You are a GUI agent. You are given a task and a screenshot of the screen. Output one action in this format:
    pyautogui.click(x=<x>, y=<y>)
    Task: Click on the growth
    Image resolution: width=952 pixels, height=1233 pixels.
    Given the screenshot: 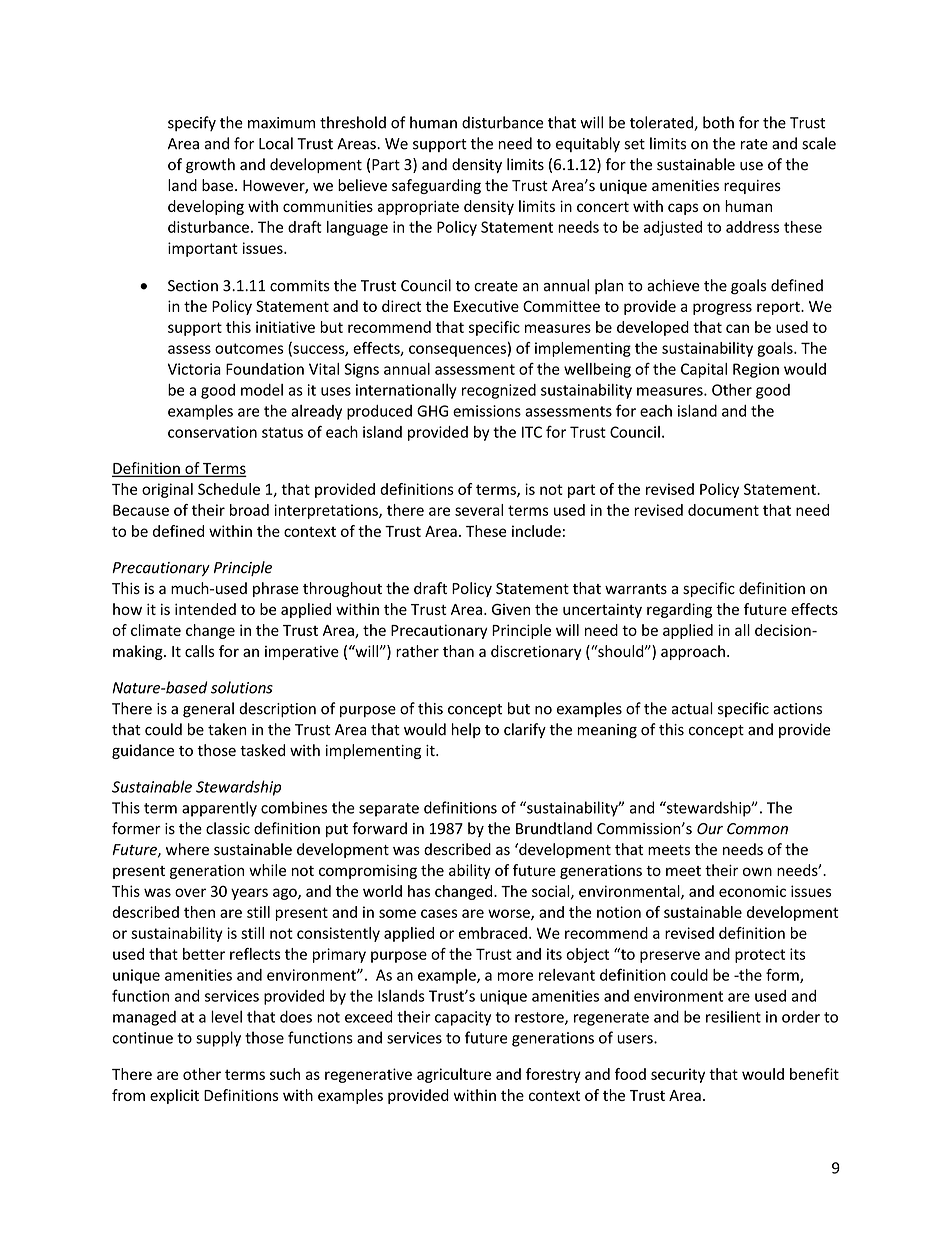 What is the action you would take?
    pyautogui.click(x=210, y=165)
